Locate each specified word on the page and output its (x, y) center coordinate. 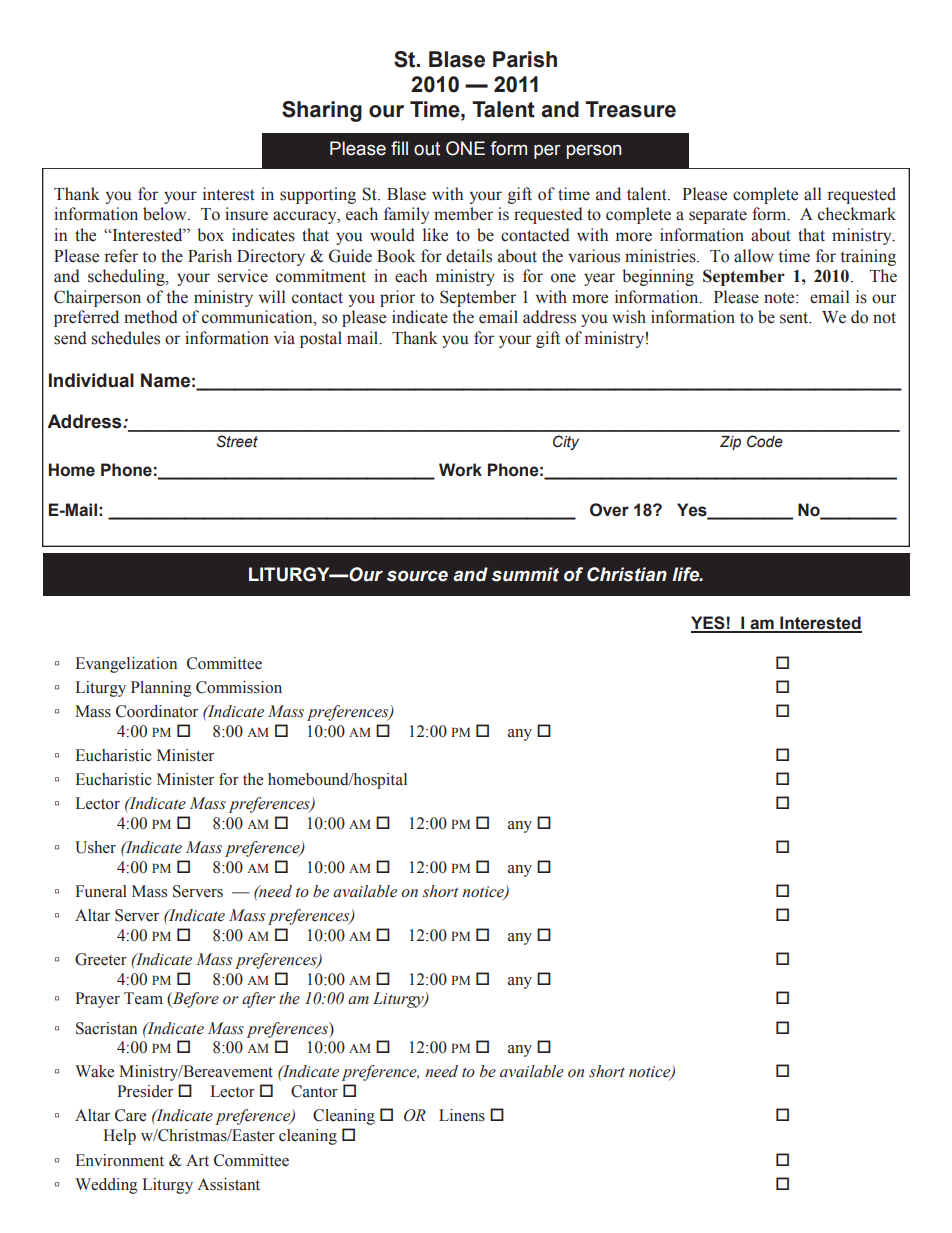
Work (460, 470)
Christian (627, 574)
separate (718, 216)
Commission (239, 687)
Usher (95, 847)
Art (197, 1160)
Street (237, 441)
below (166, 214)
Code (765, 441)
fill (399, 148)
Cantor (314, 1091)
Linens (462, 1115)
